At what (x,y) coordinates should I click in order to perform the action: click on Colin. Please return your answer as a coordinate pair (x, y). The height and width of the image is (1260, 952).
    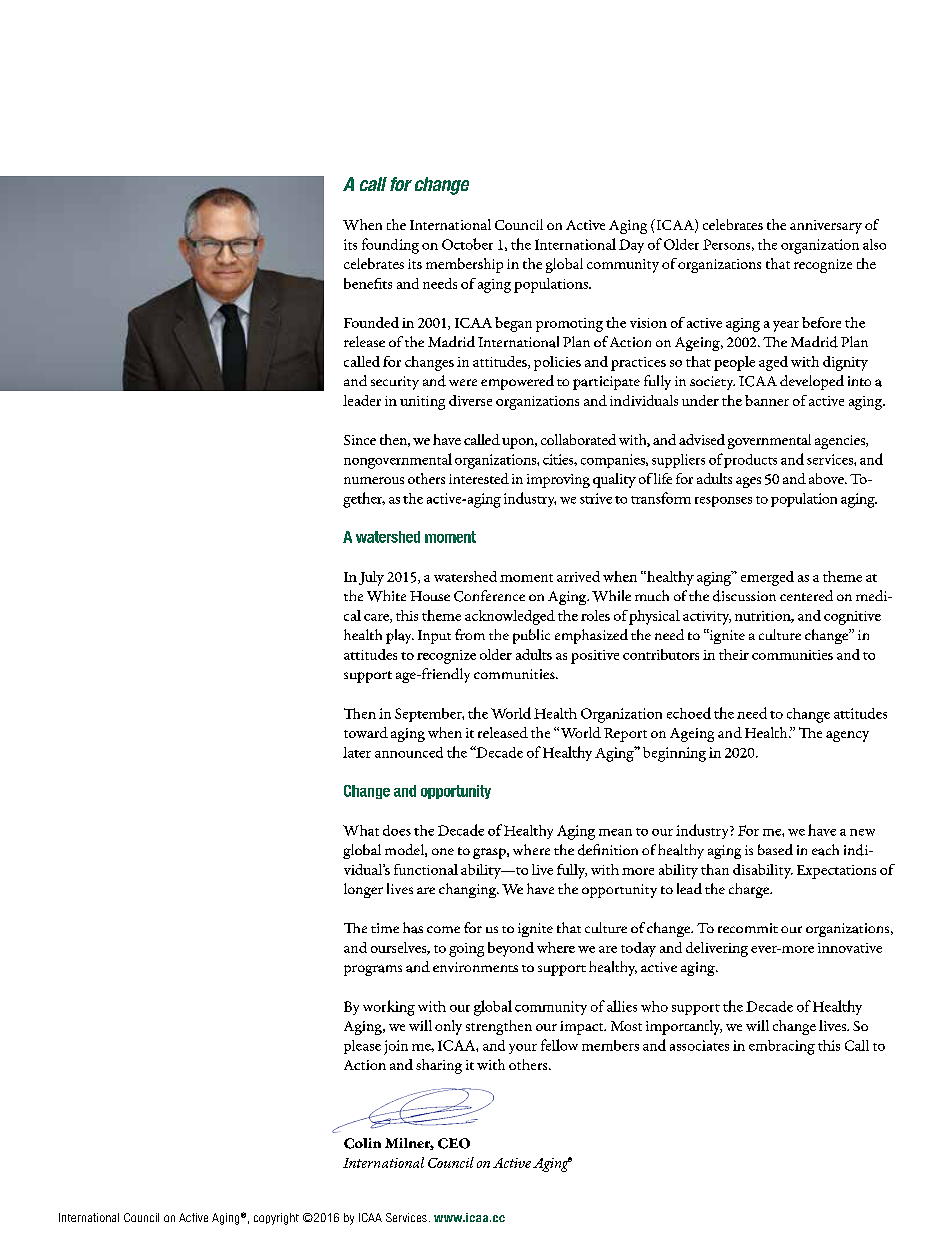
    Looking at the image, I should click on (362, 1143).
